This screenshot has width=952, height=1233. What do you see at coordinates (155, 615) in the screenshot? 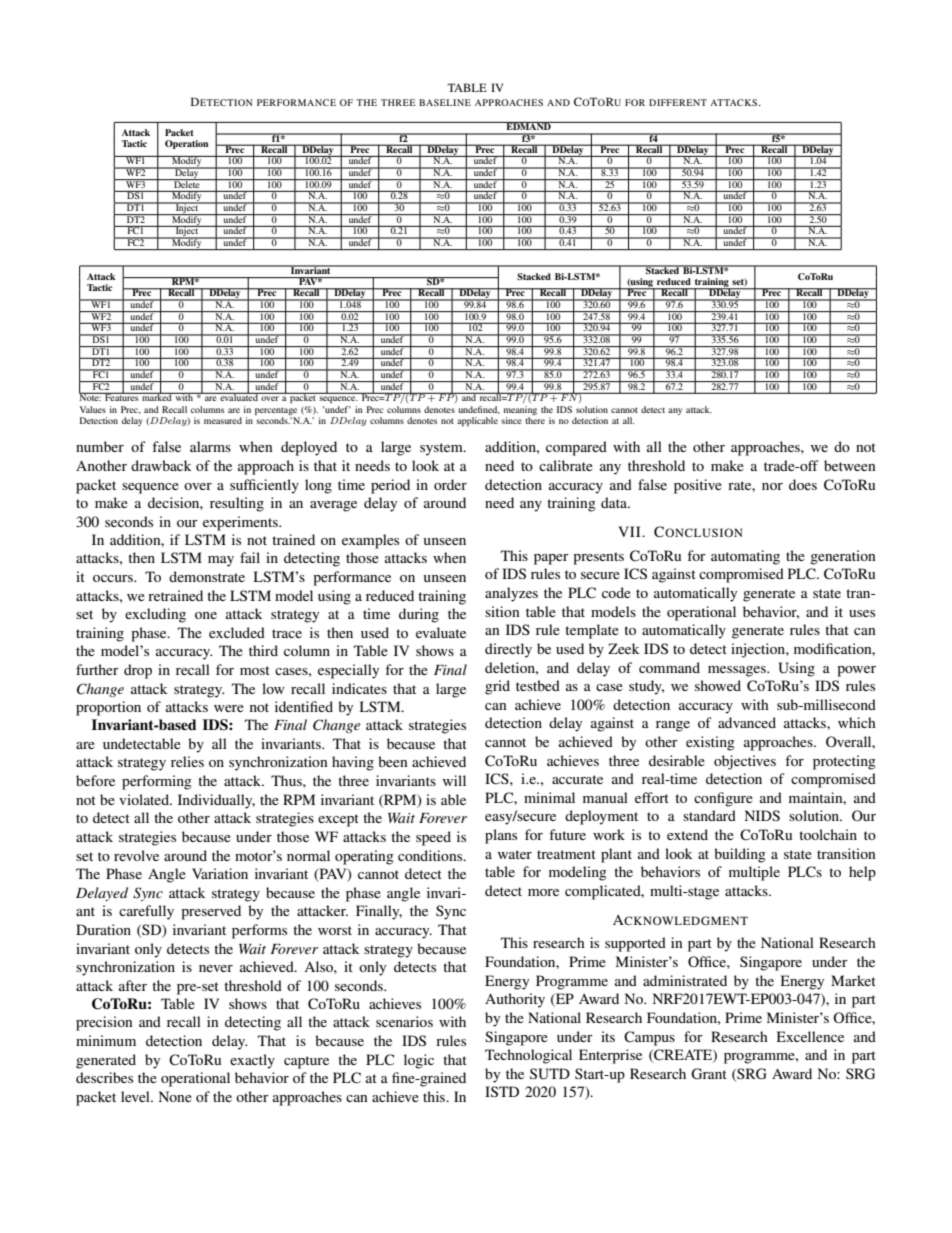
I see `excluding` at bounding box center [155, 615].
